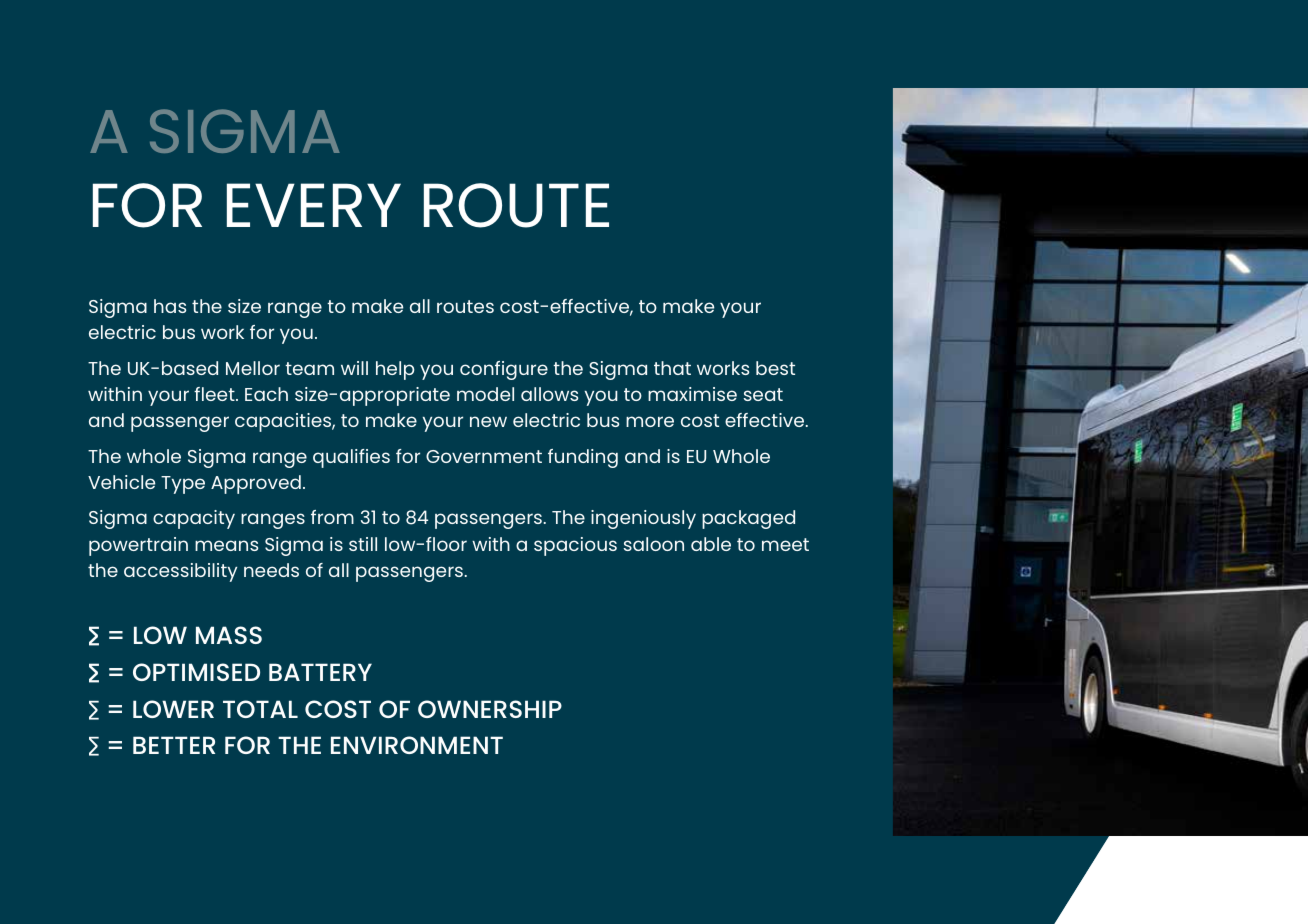 The height and width of the page is (924, 1308). Describe the element at coordinates (183, 485) in the page. I see `Type` at that location.
